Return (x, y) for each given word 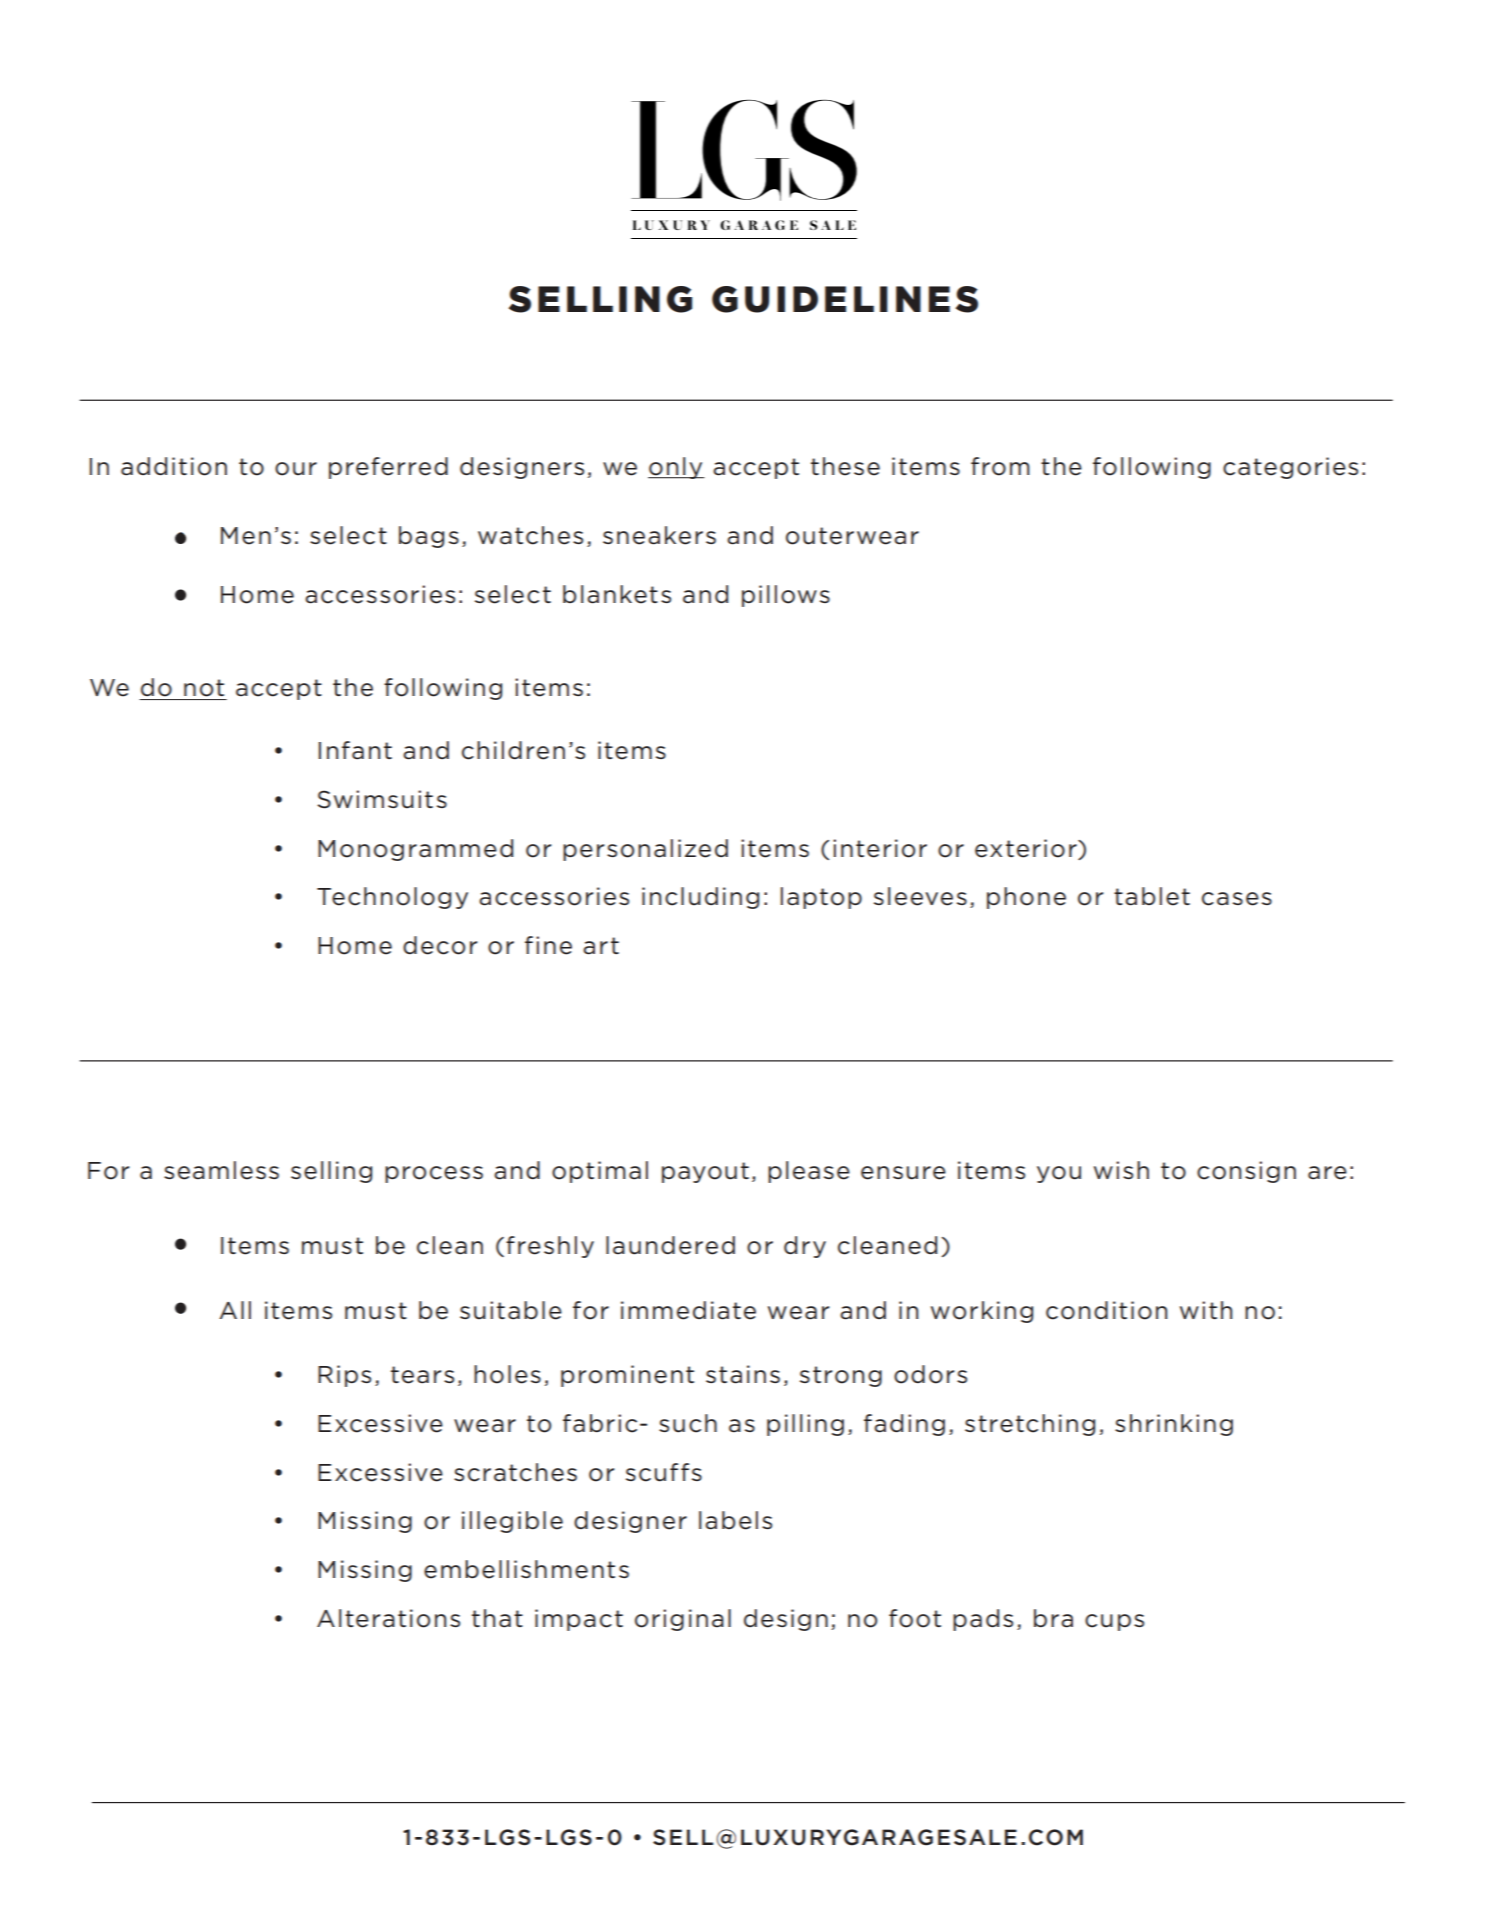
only (676, 468)
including (700, 898)
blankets (617, 594)
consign (1246, 1172)
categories (1290, 468)
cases (1237, 899)
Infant (355, 750)
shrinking (1174, 1425)
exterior (1027, 848)
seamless (221, 1170)
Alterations (388, 1618)
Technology (392, 898)
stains (743, 1374)
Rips (344, 1376)
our (296, 469)
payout (705, 1172)
